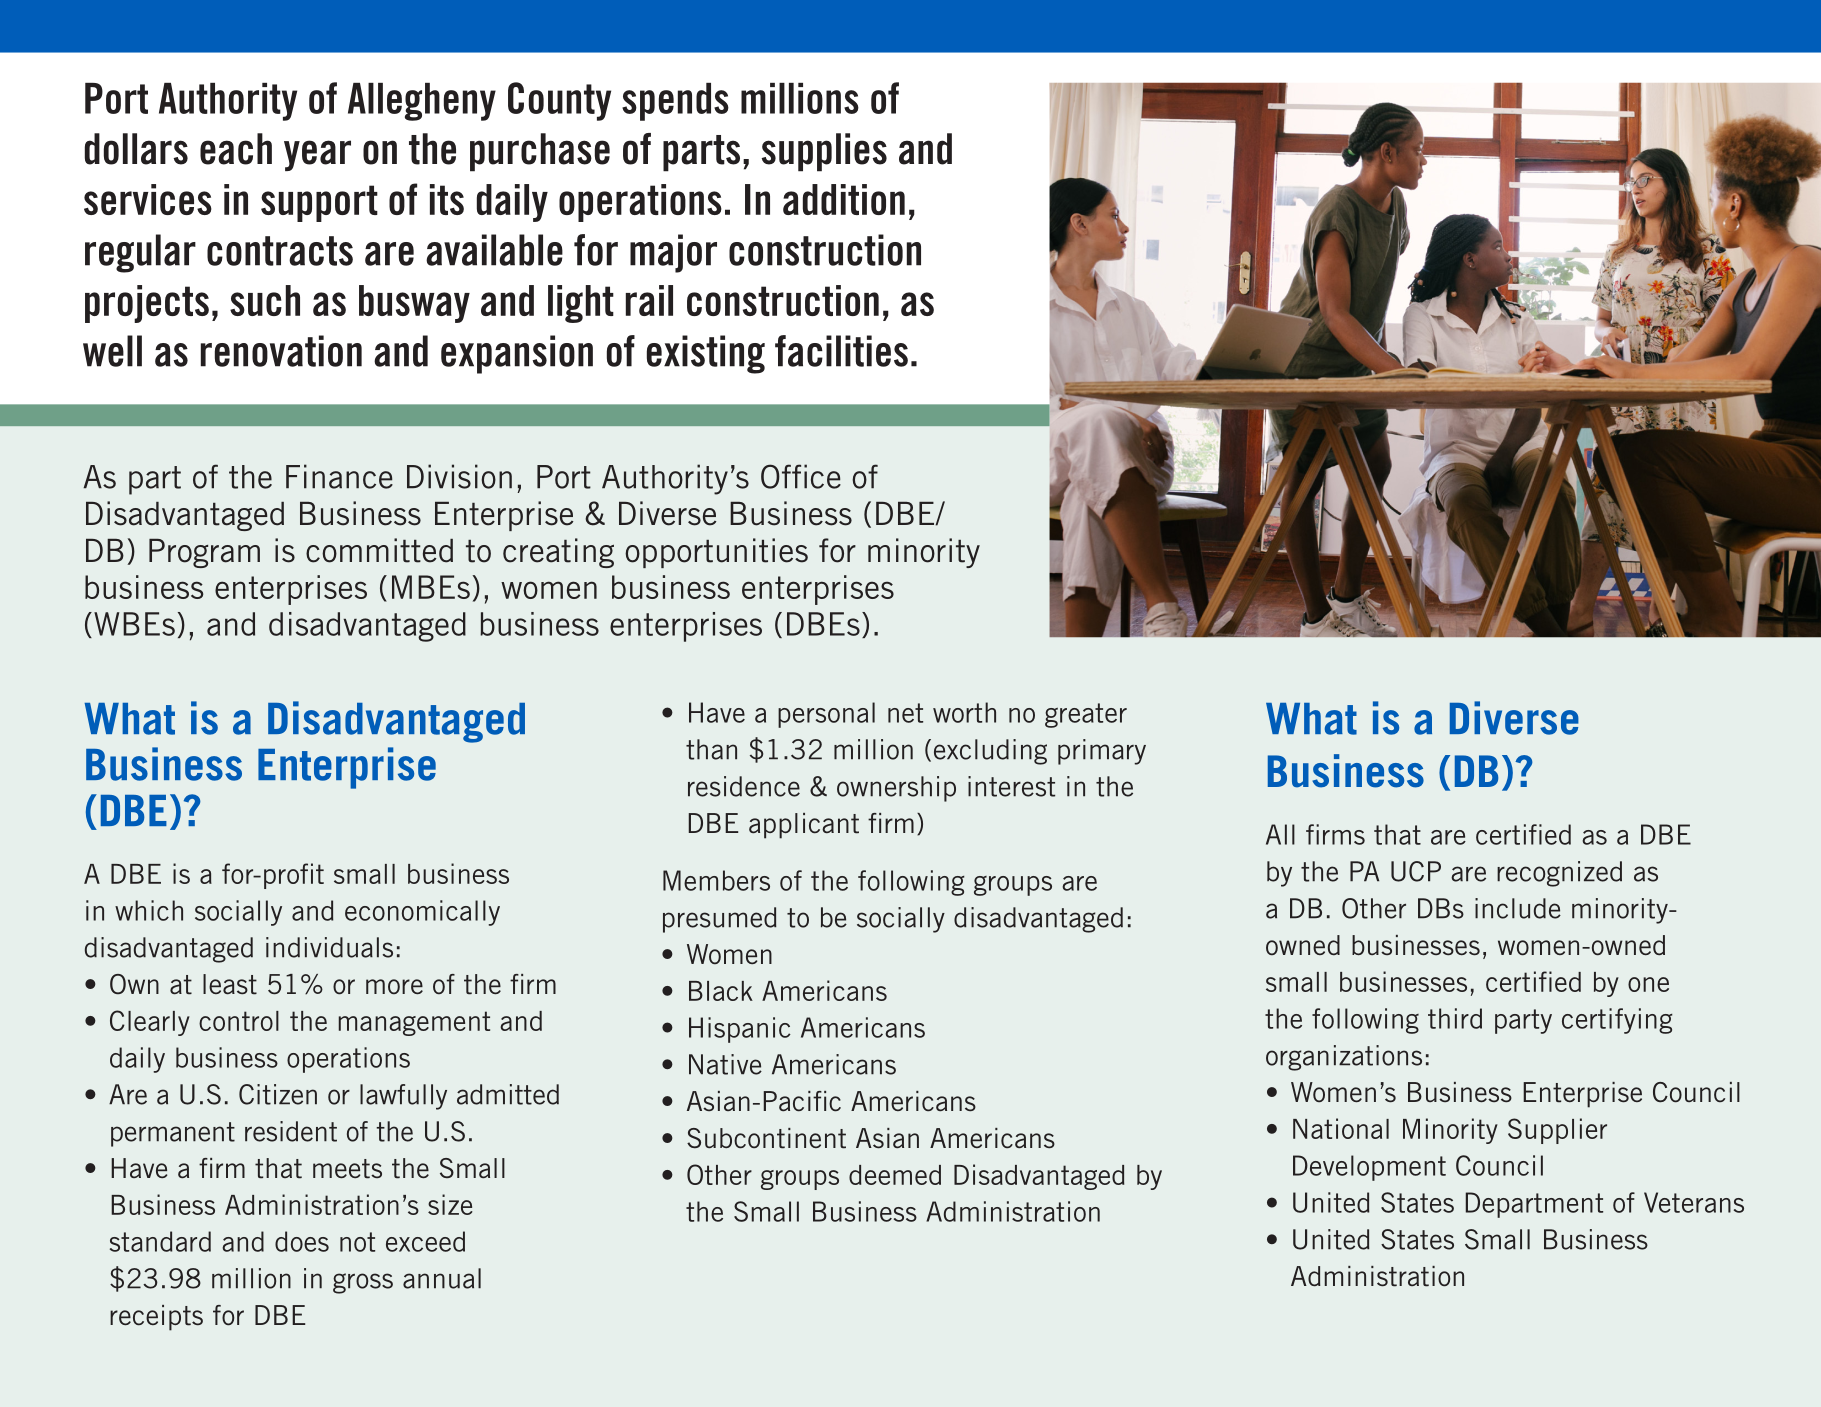 Image resolution: width=1821 pixels, height=1407 pixels. I want to click on gross, so click(363, 1283).
